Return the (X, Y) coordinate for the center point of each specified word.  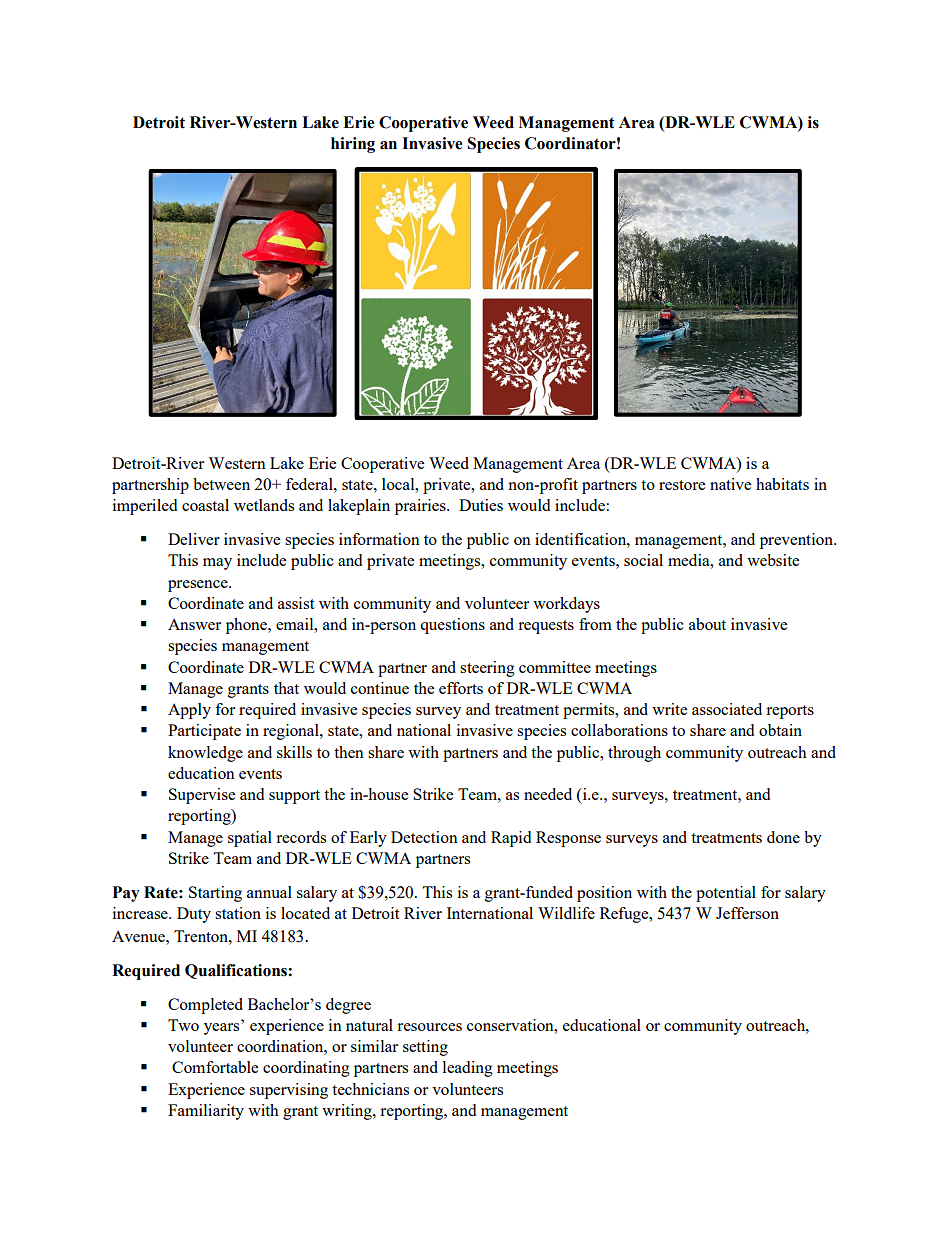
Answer (194, 624)
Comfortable (215, 1067)
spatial (250, 839)
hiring (353, 145)
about (707, 624)
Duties (481, 505)
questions (452, 626)
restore (682, 485)
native (730, 484)
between (221, 484)
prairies (421, 507)
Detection (424, 837)
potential (726, 894)
